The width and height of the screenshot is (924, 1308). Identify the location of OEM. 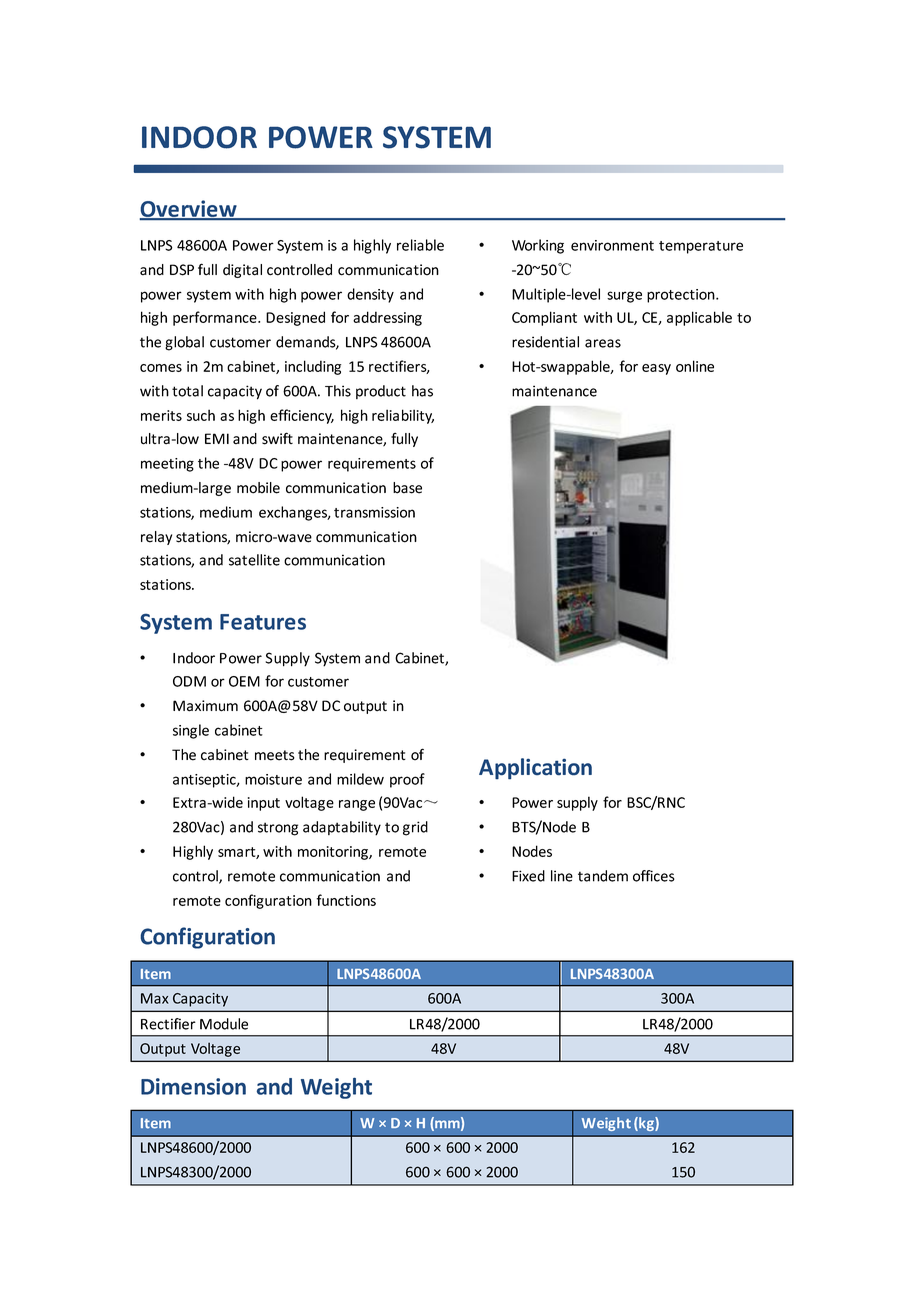
(244, 681).
